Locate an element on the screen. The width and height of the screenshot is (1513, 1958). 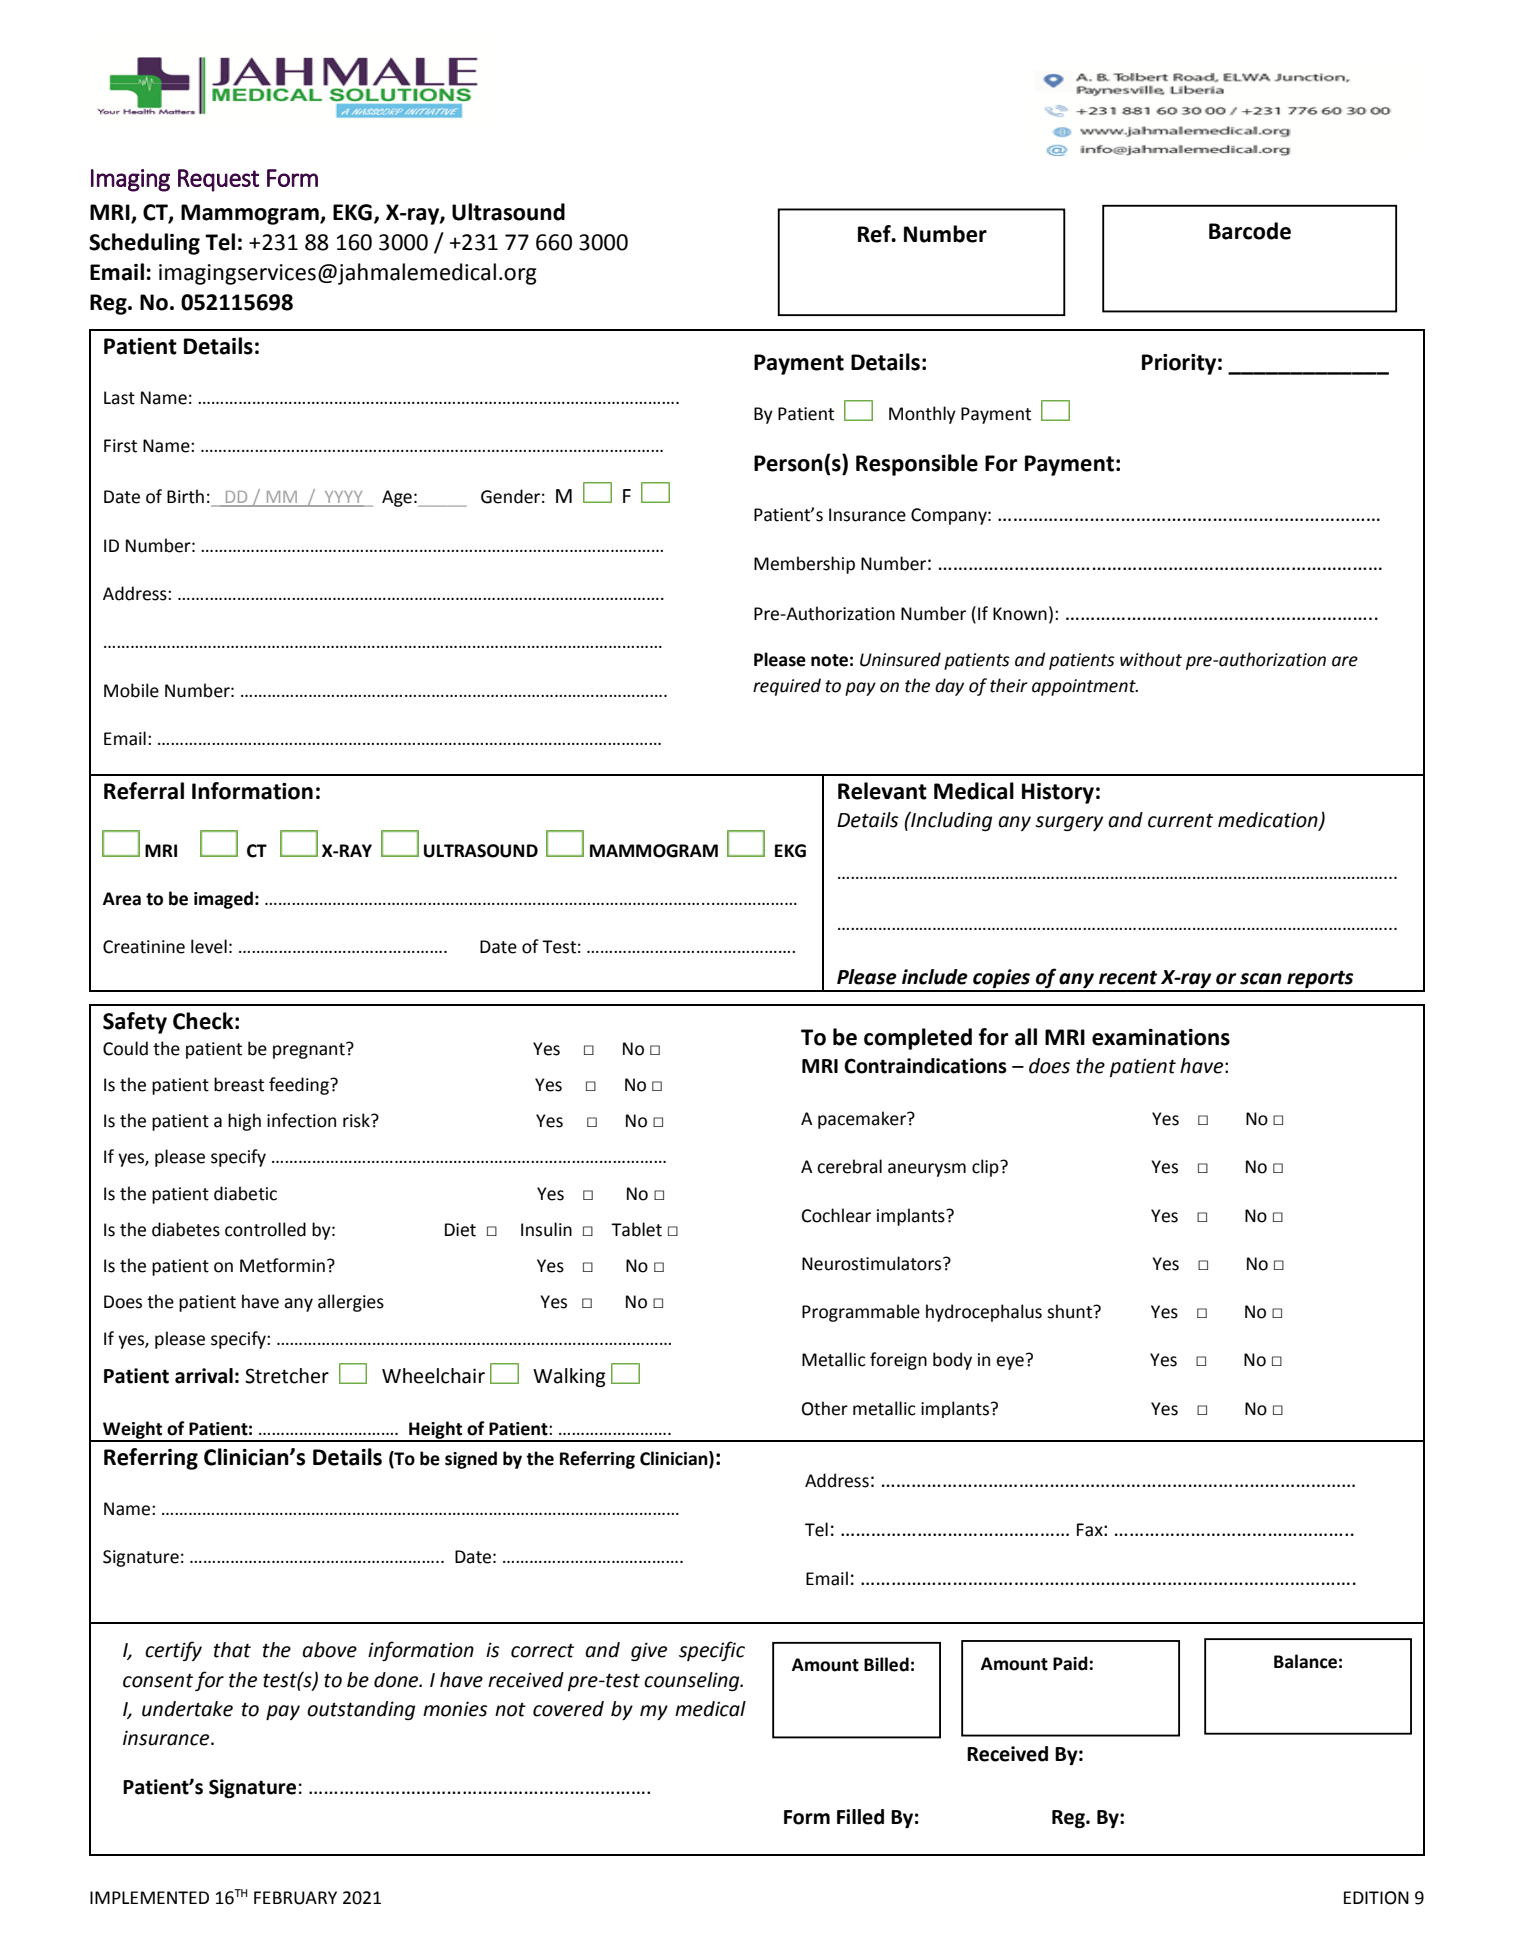
examinations is located at coordinates (1161, 1037).
